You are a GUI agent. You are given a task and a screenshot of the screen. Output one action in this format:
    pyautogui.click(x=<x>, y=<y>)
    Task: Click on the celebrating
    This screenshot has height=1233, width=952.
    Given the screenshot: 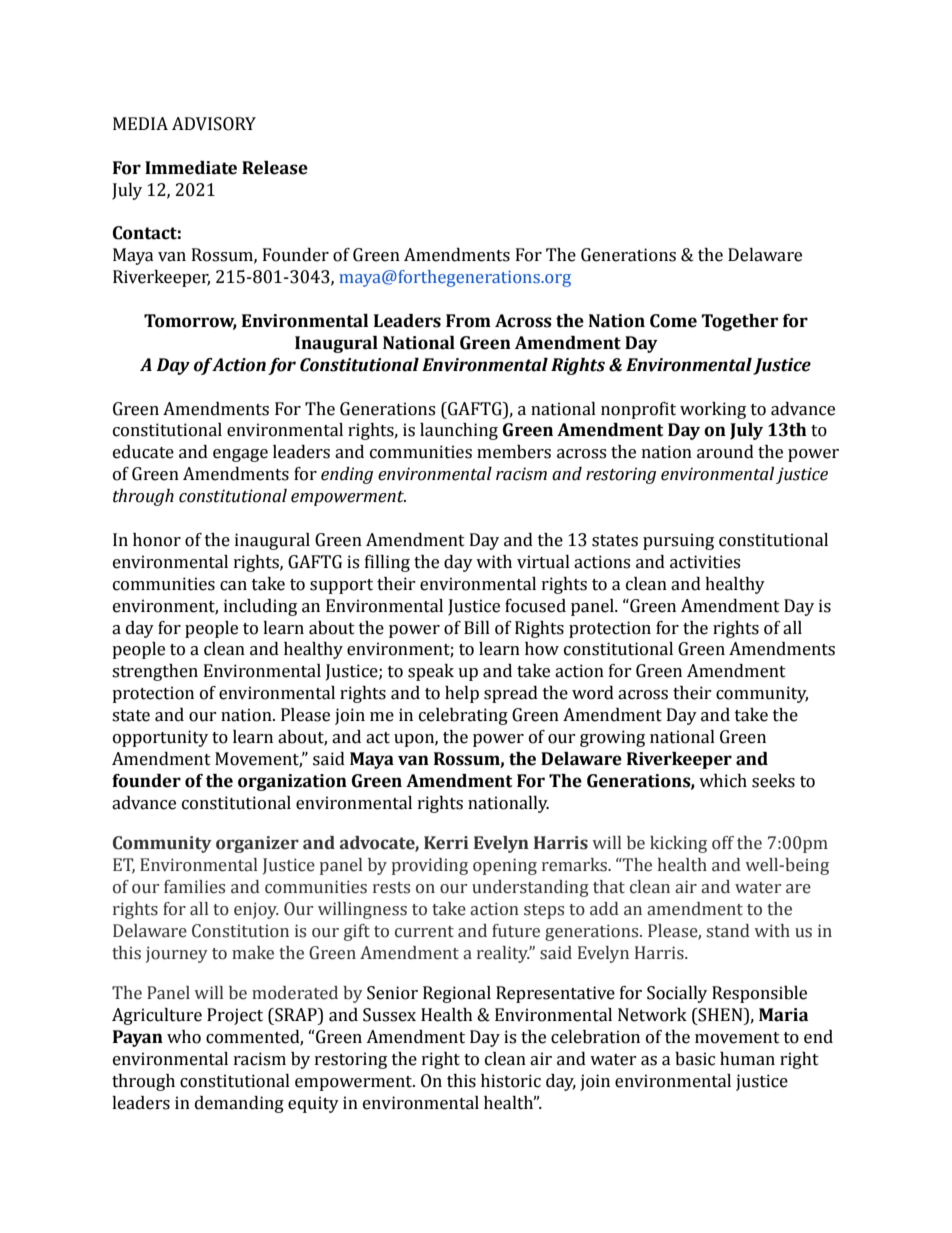 What is the action you would take?
    pyautogui.click(x=463, y=716)
